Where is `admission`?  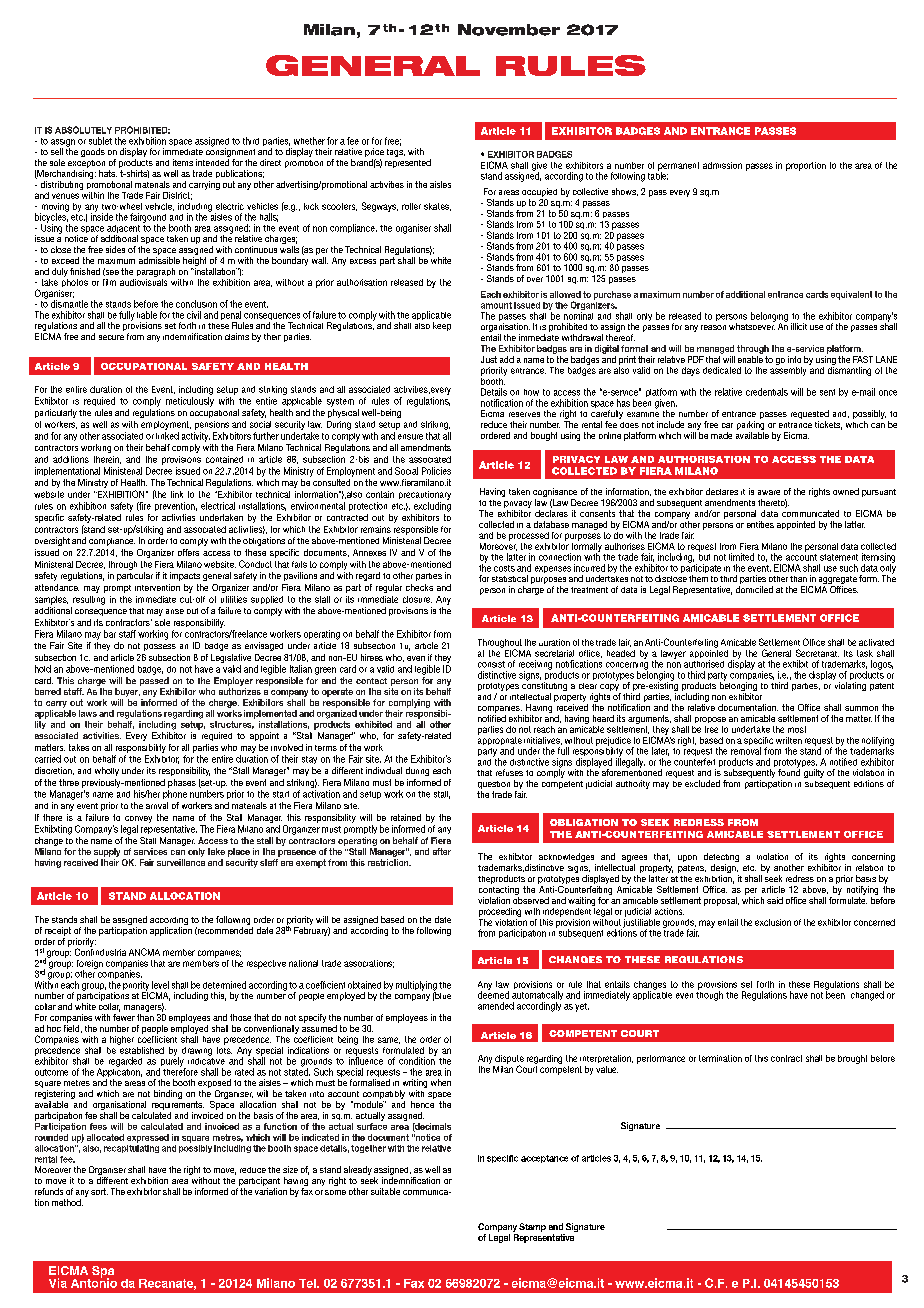 admission is located at coordinates (722, 165).
